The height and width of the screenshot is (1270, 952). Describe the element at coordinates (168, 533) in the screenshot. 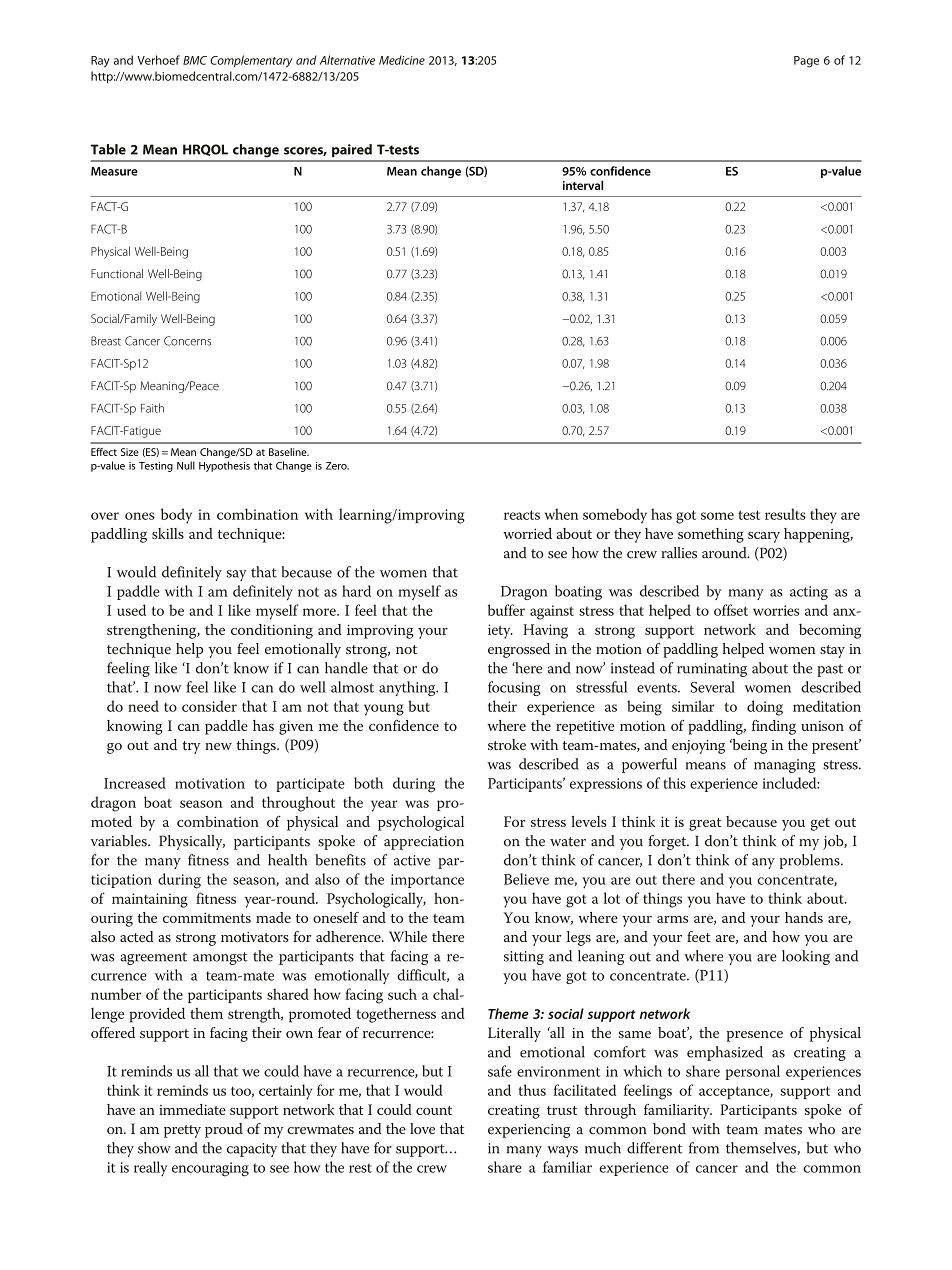

I see `skills` at that location.
